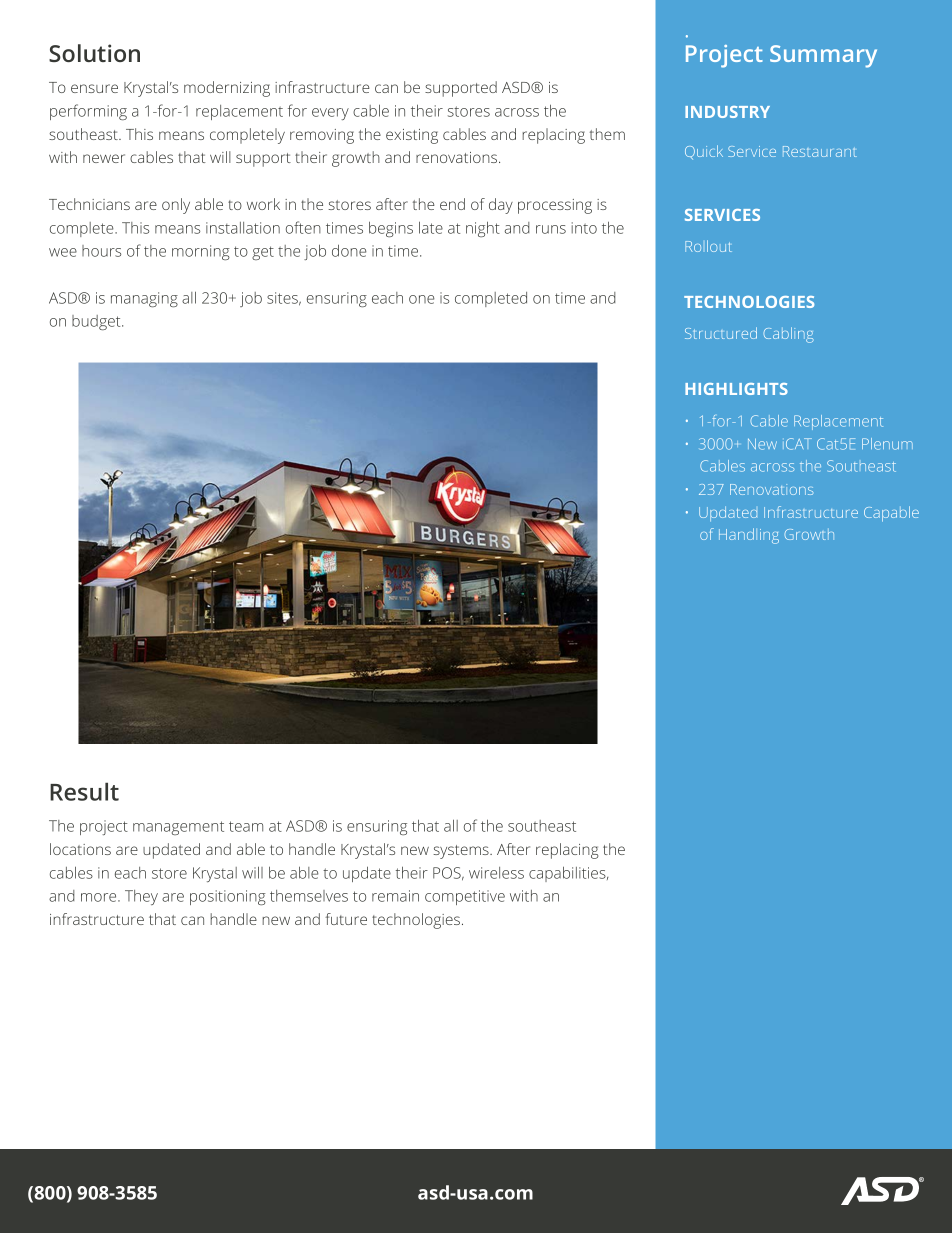  Describe the element at coordinates (412, 136) in the image. I see `existing` at that location.
